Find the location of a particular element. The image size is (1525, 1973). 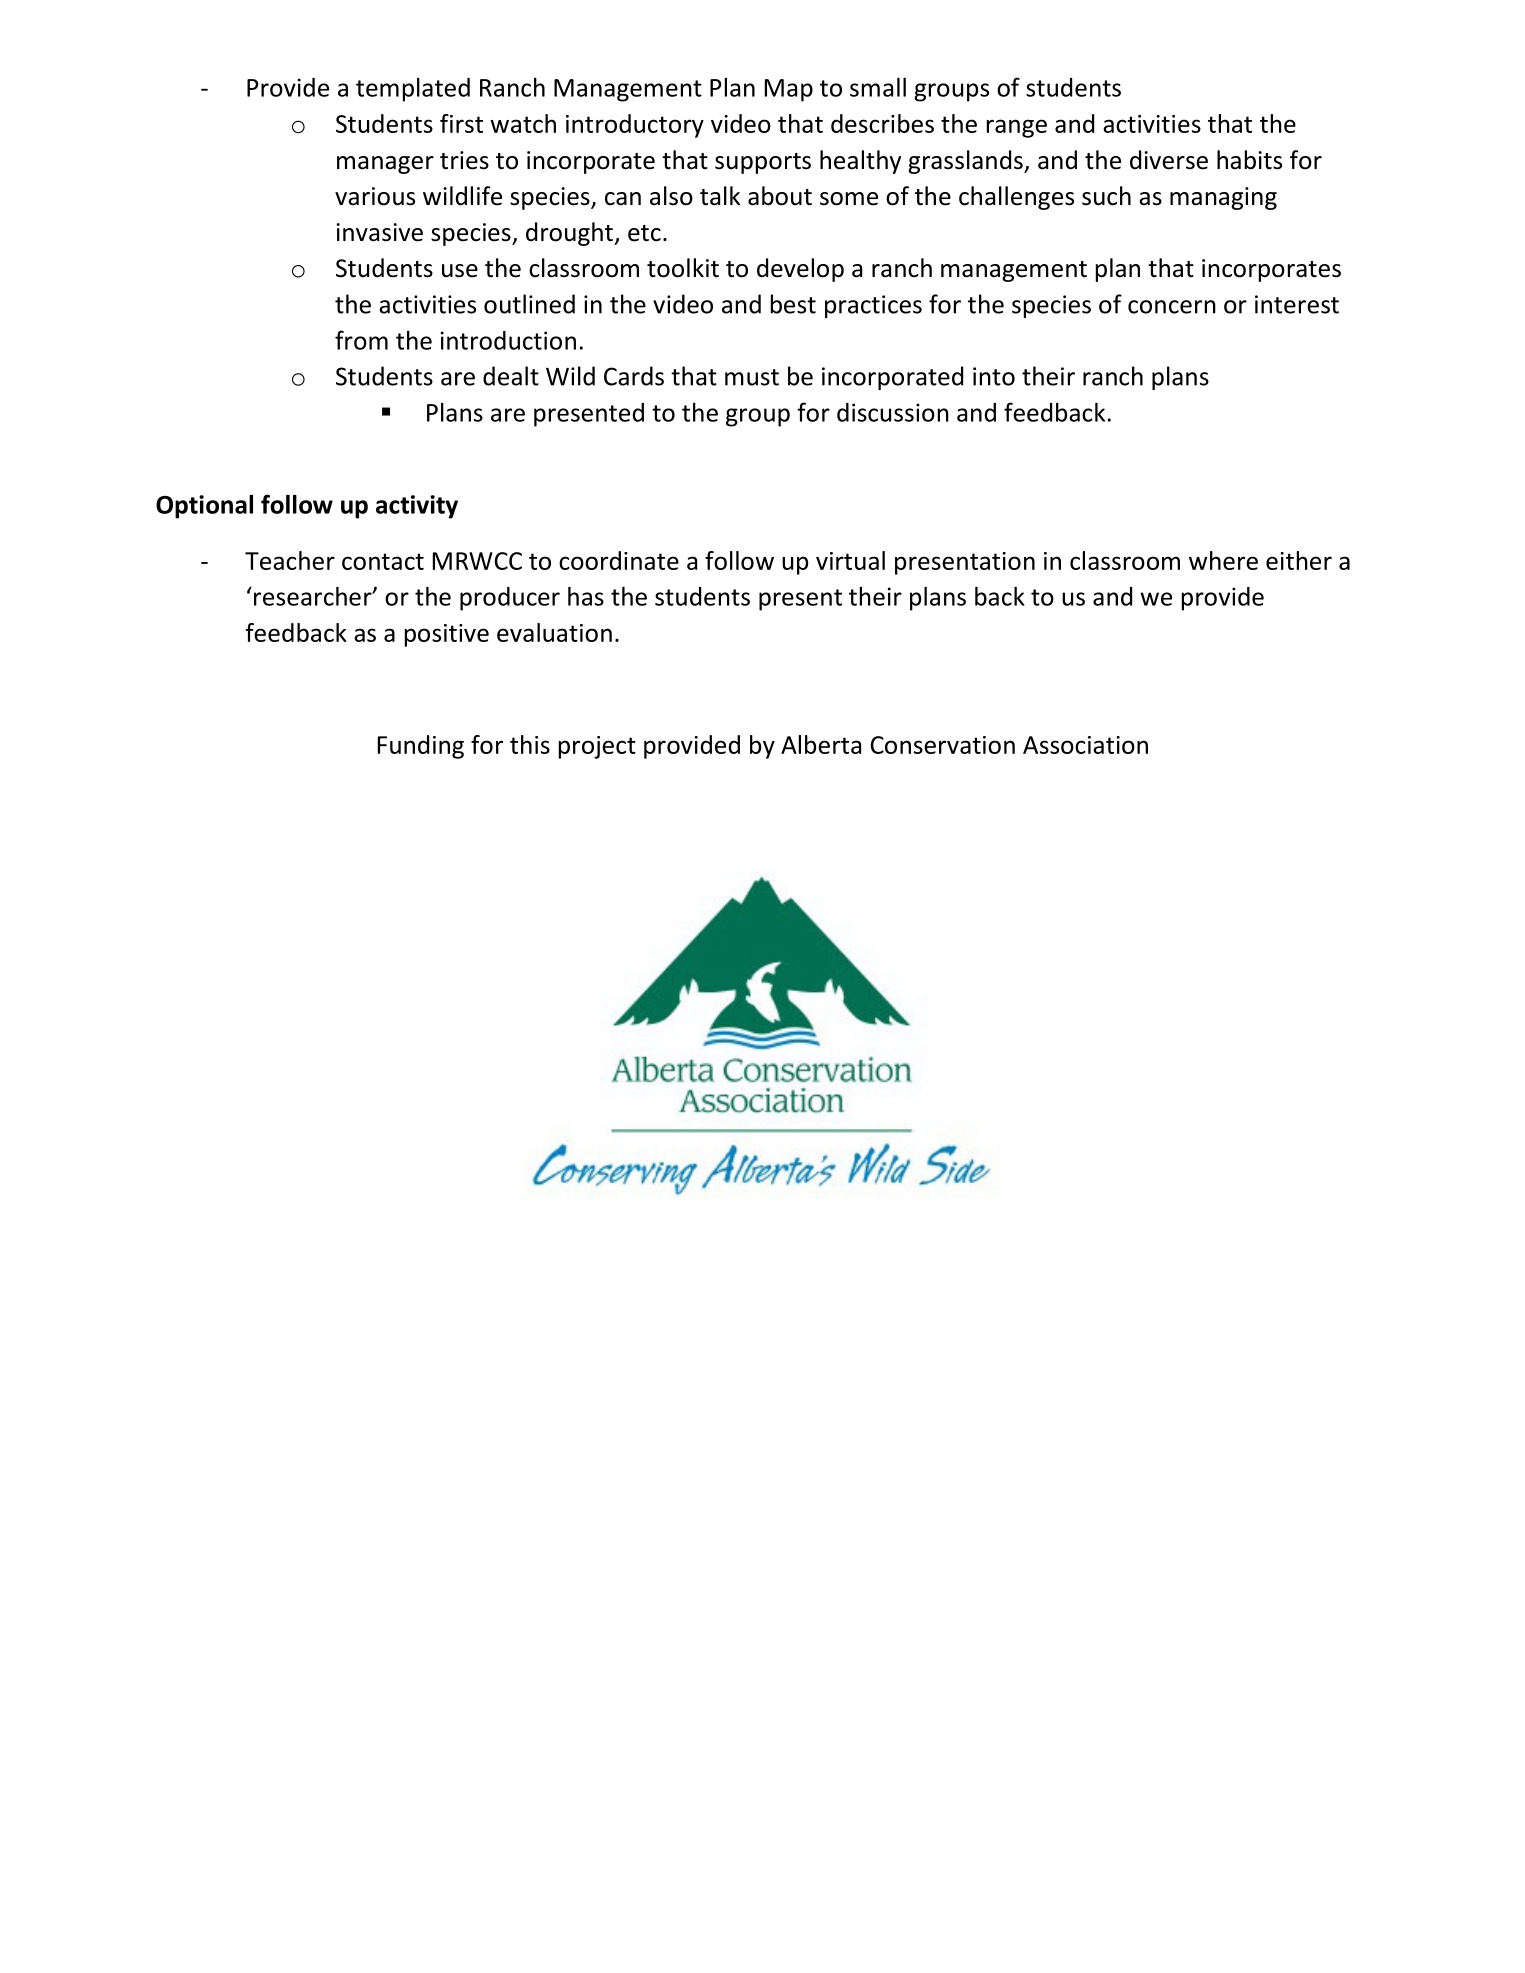

concern is located at coordinates (1172, 307).
